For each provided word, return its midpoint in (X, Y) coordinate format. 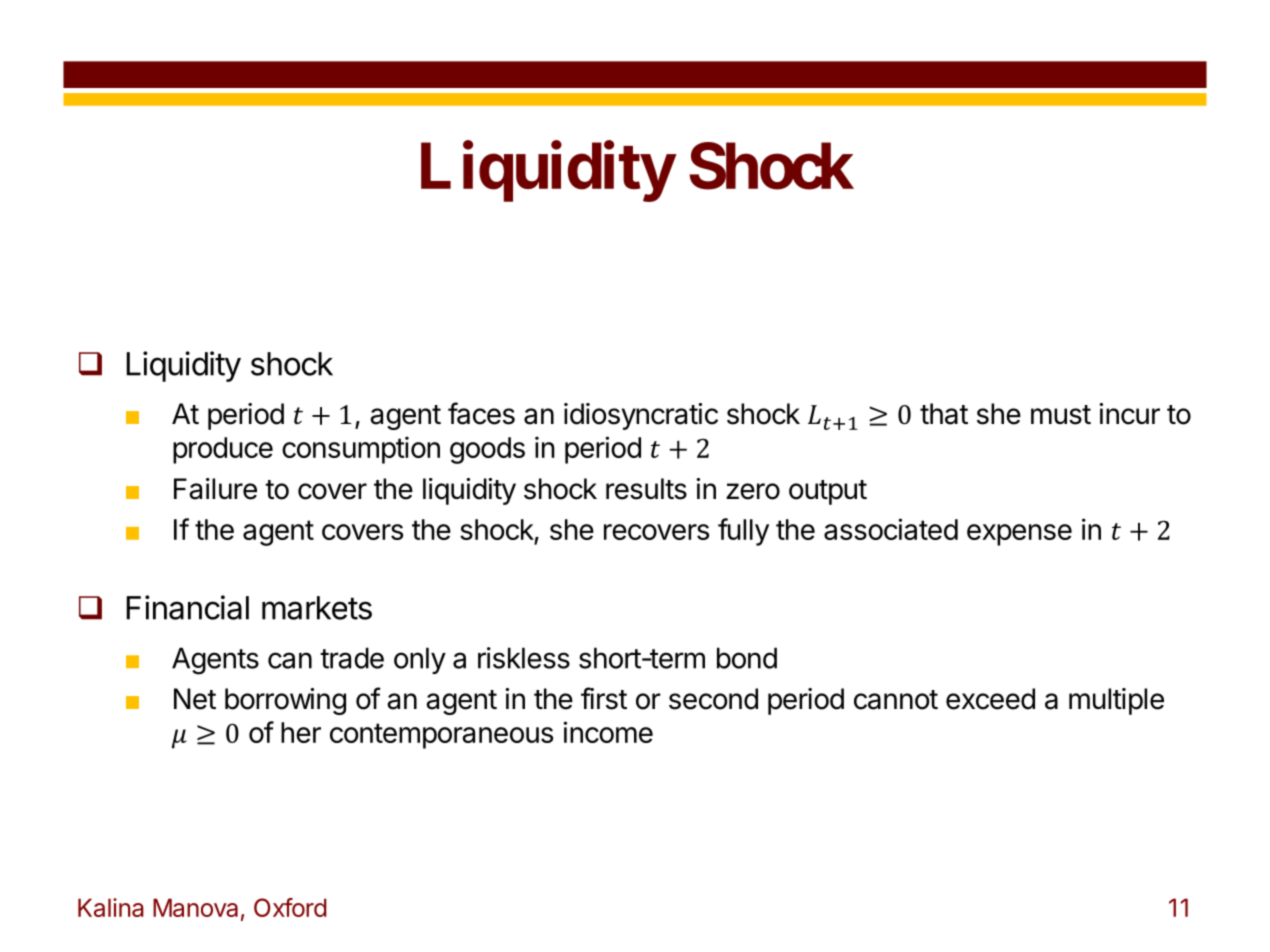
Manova (195, 907)
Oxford (290, 907)
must (1061, 415)
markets (317, 608)
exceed (990, 699)
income (608, 732)
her (301, 732)
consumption (361, 450)
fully (743, 532)
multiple (1116, 701)
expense (1019, 535)
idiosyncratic (641, 416)
